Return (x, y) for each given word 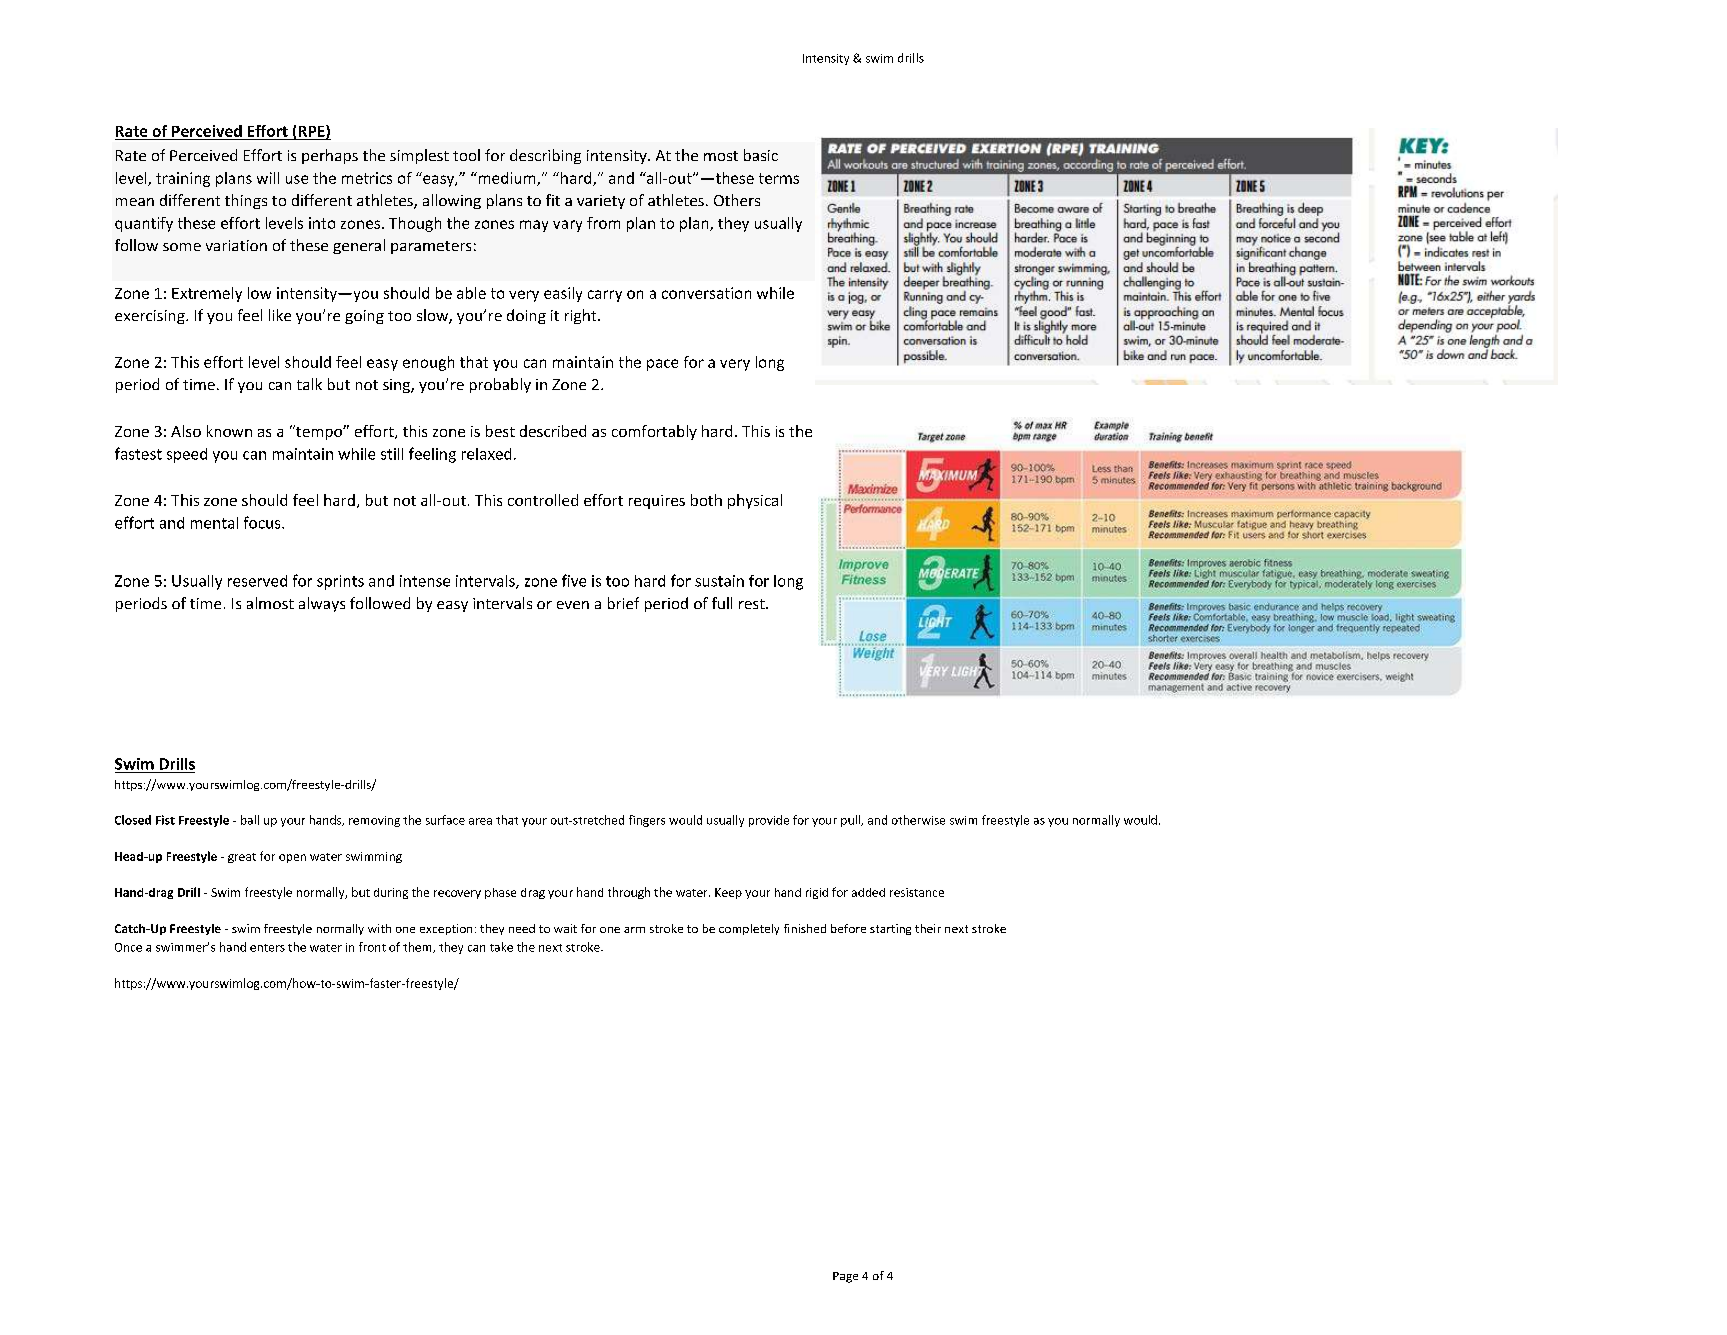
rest (753, 604)
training (183, 179)
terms (779, 178)
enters (267, 948)
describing (545, 156)
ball (250, 820)
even (573, 605)
